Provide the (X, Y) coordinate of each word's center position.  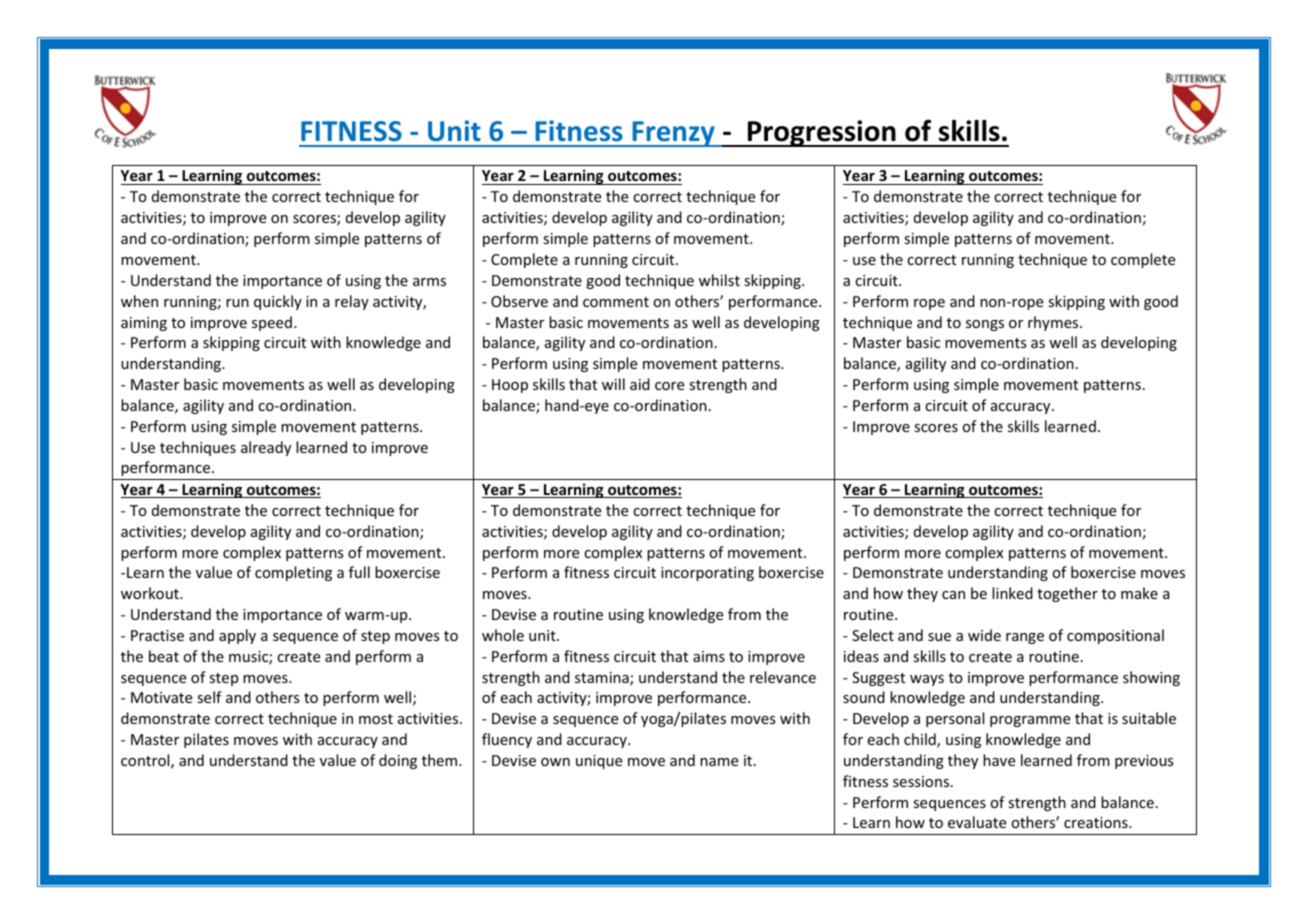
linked (1012, 593)
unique (599, 762)
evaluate (977, 822)
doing (398, 761)
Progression (822, 133)
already (266, 448)
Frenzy (673, 134)
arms (429, 282)
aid (640, 384)
